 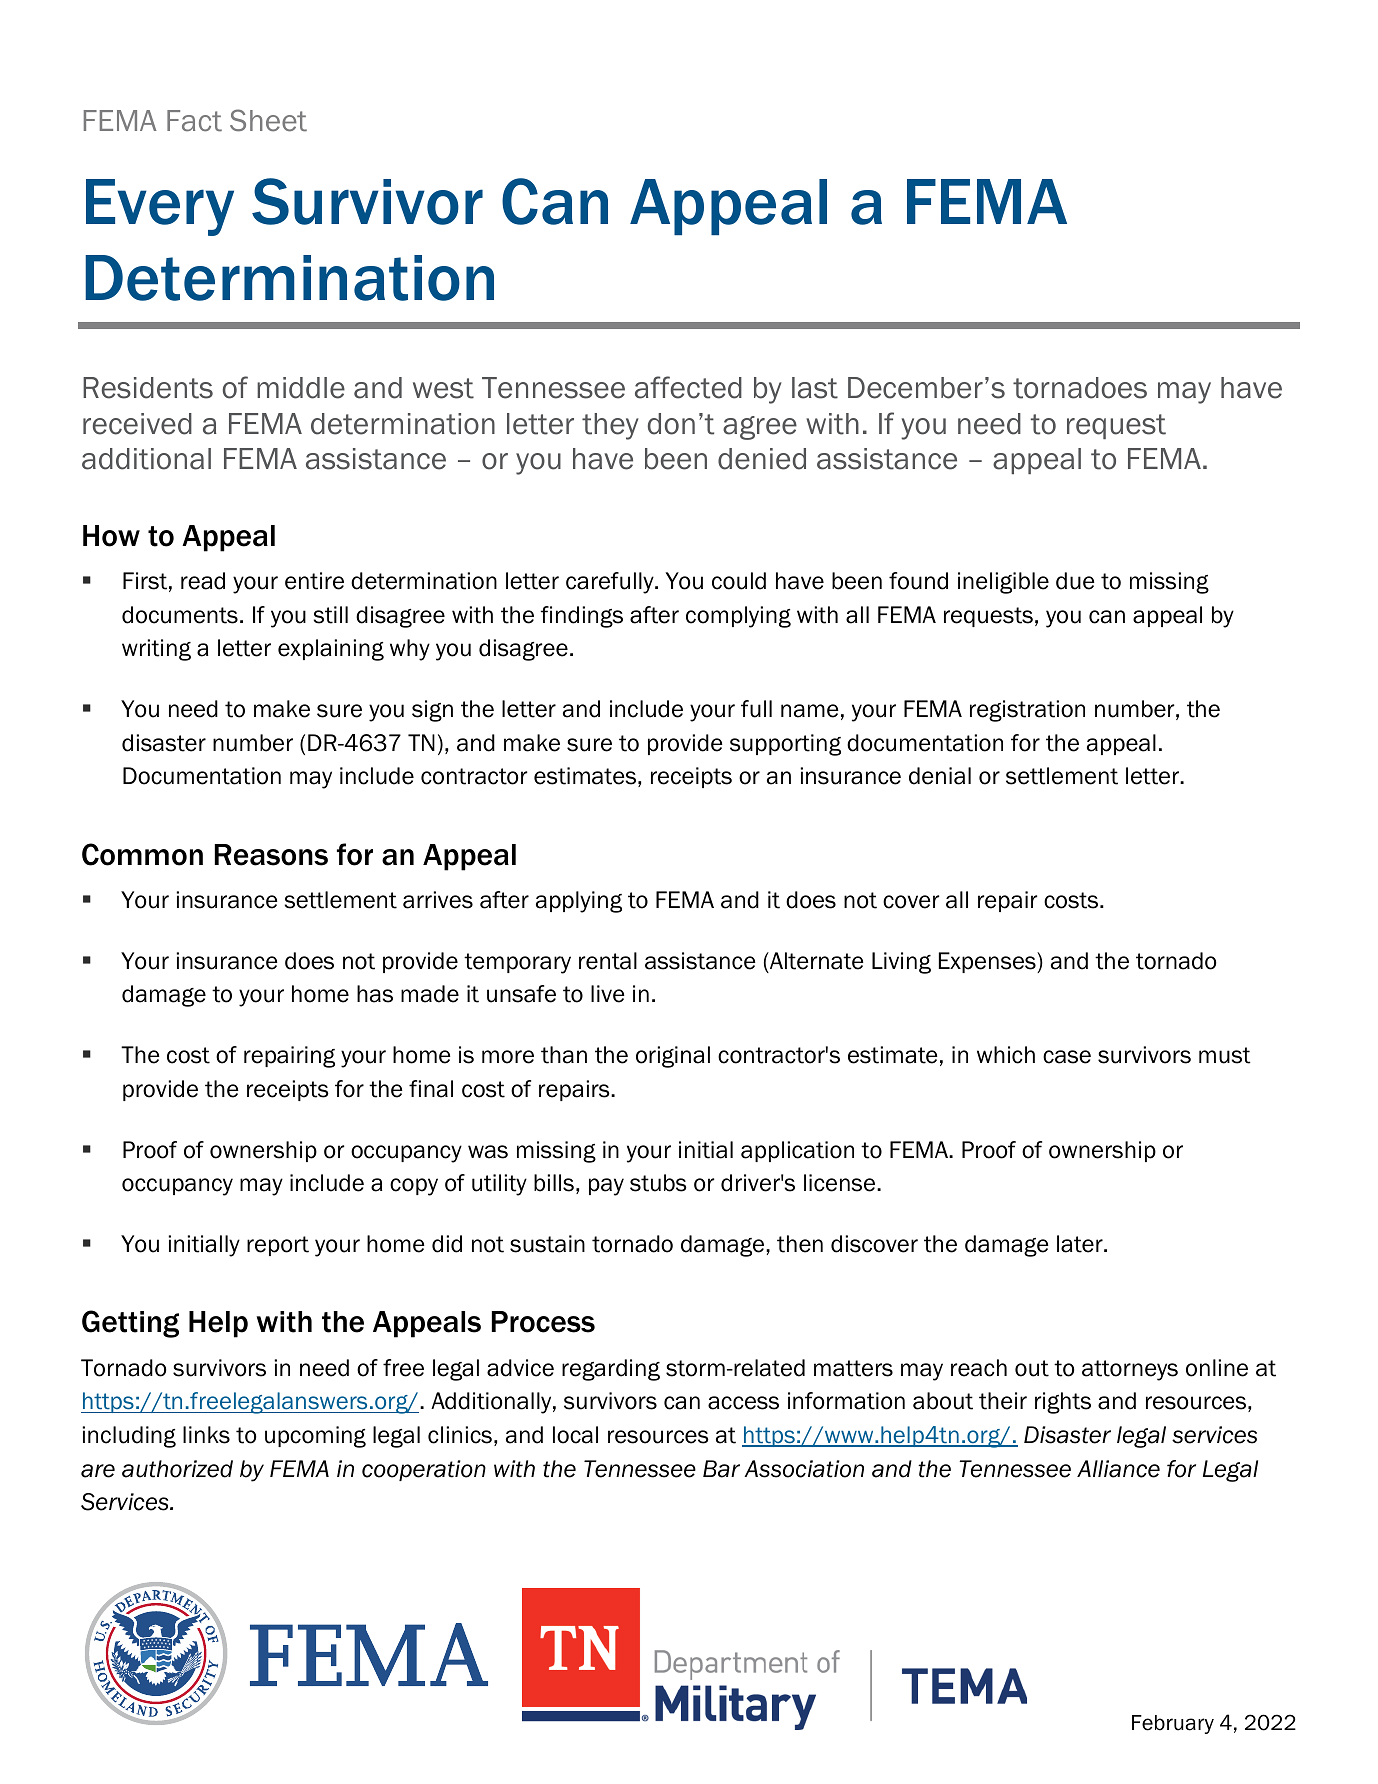 I want to click on Sheet, so click(x=268, y=120).
